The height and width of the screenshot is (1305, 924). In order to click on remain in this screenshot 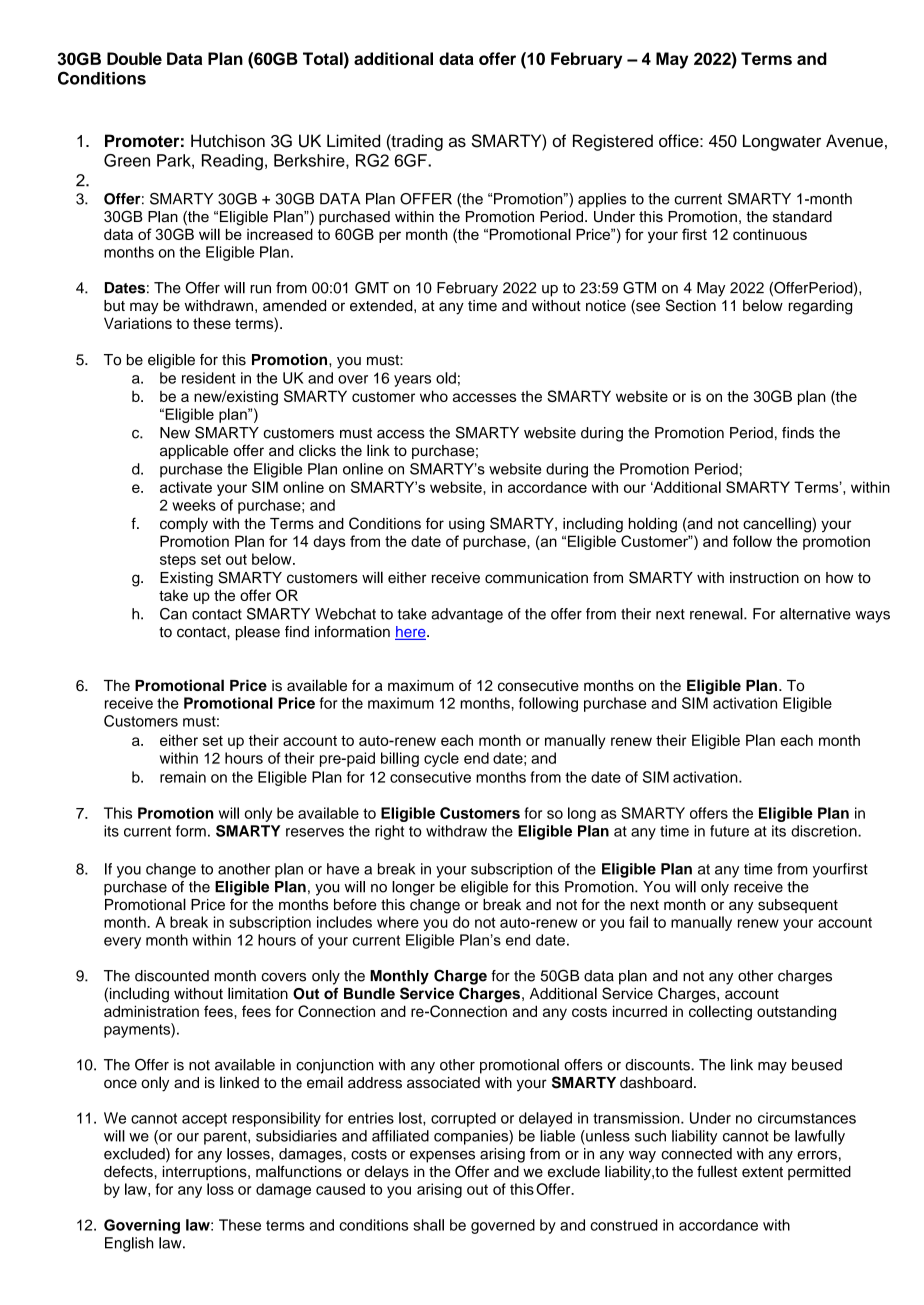, I will do `click(183, 777)`.
